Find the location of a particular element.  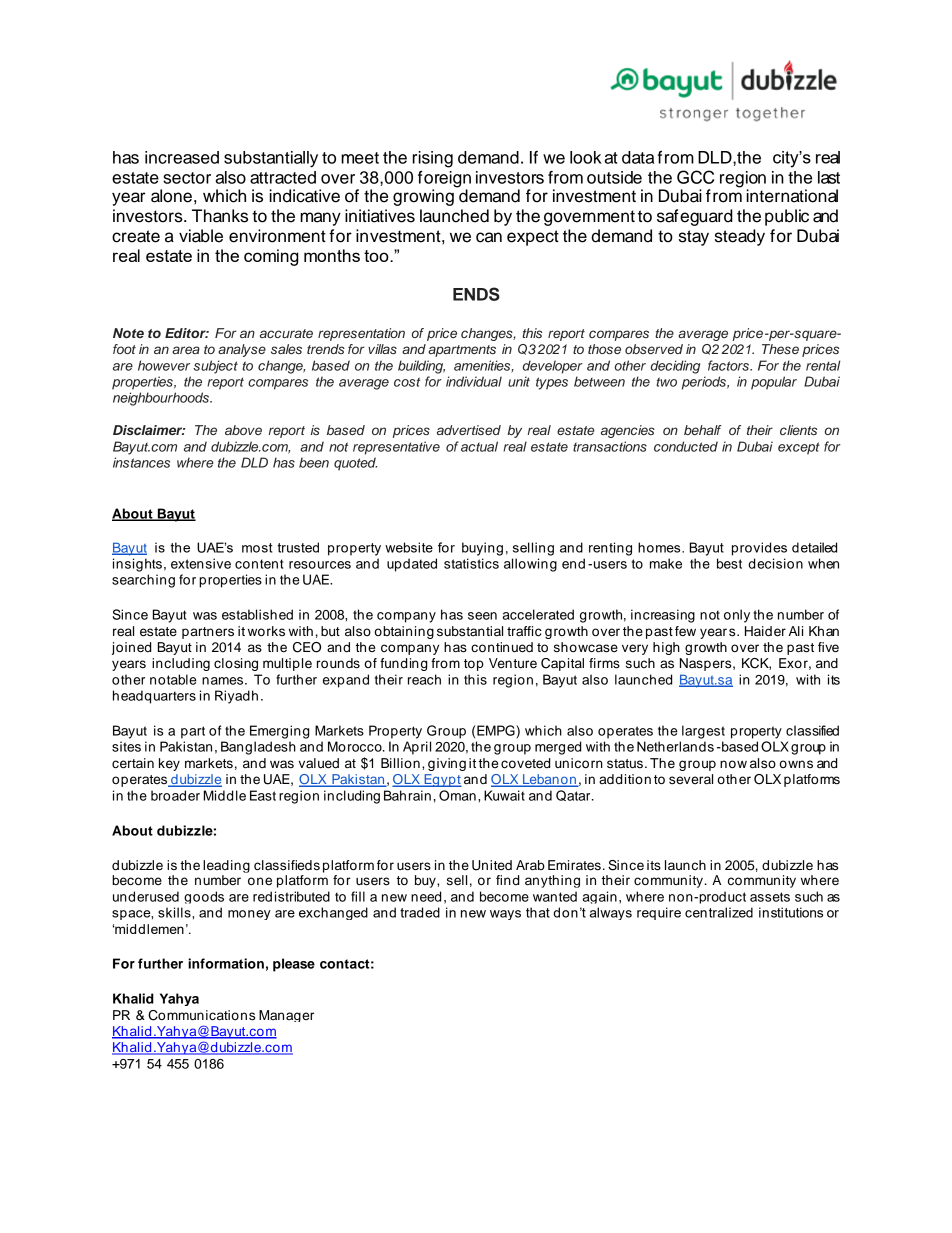

foreign is located at coordinates (444, 180).
